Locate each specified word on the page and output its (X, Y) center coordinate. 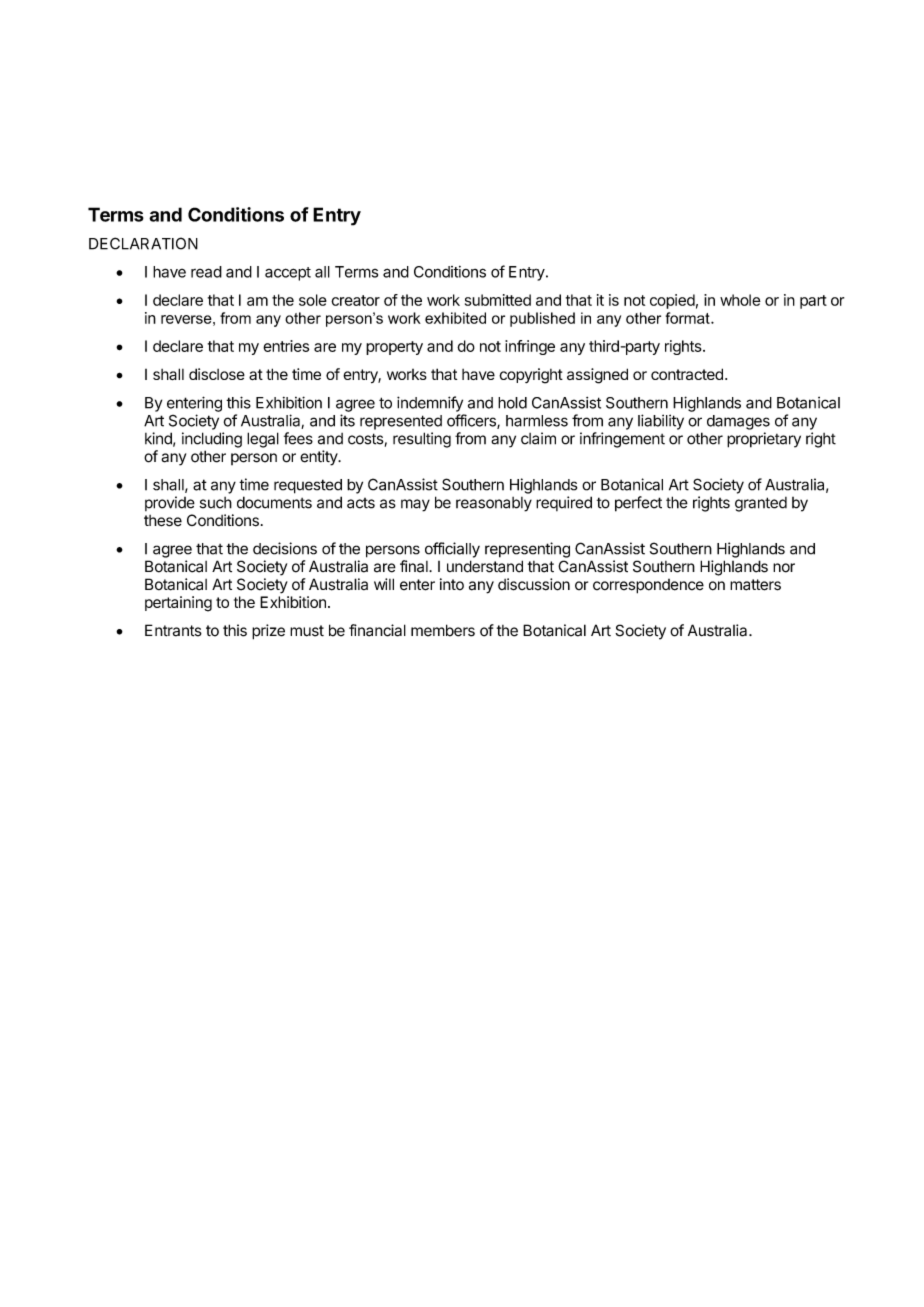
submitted (498, 300)
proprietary (764, 440)
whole (740, 300)
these (163, 521)
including (212, 440)
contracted (687, 374)
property (394, 348)
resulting (422, 440)
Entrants (173, 630)
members (443, 630)
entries (286, 346)
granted (761, 504)
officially (452, 550)
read (206, 272)
